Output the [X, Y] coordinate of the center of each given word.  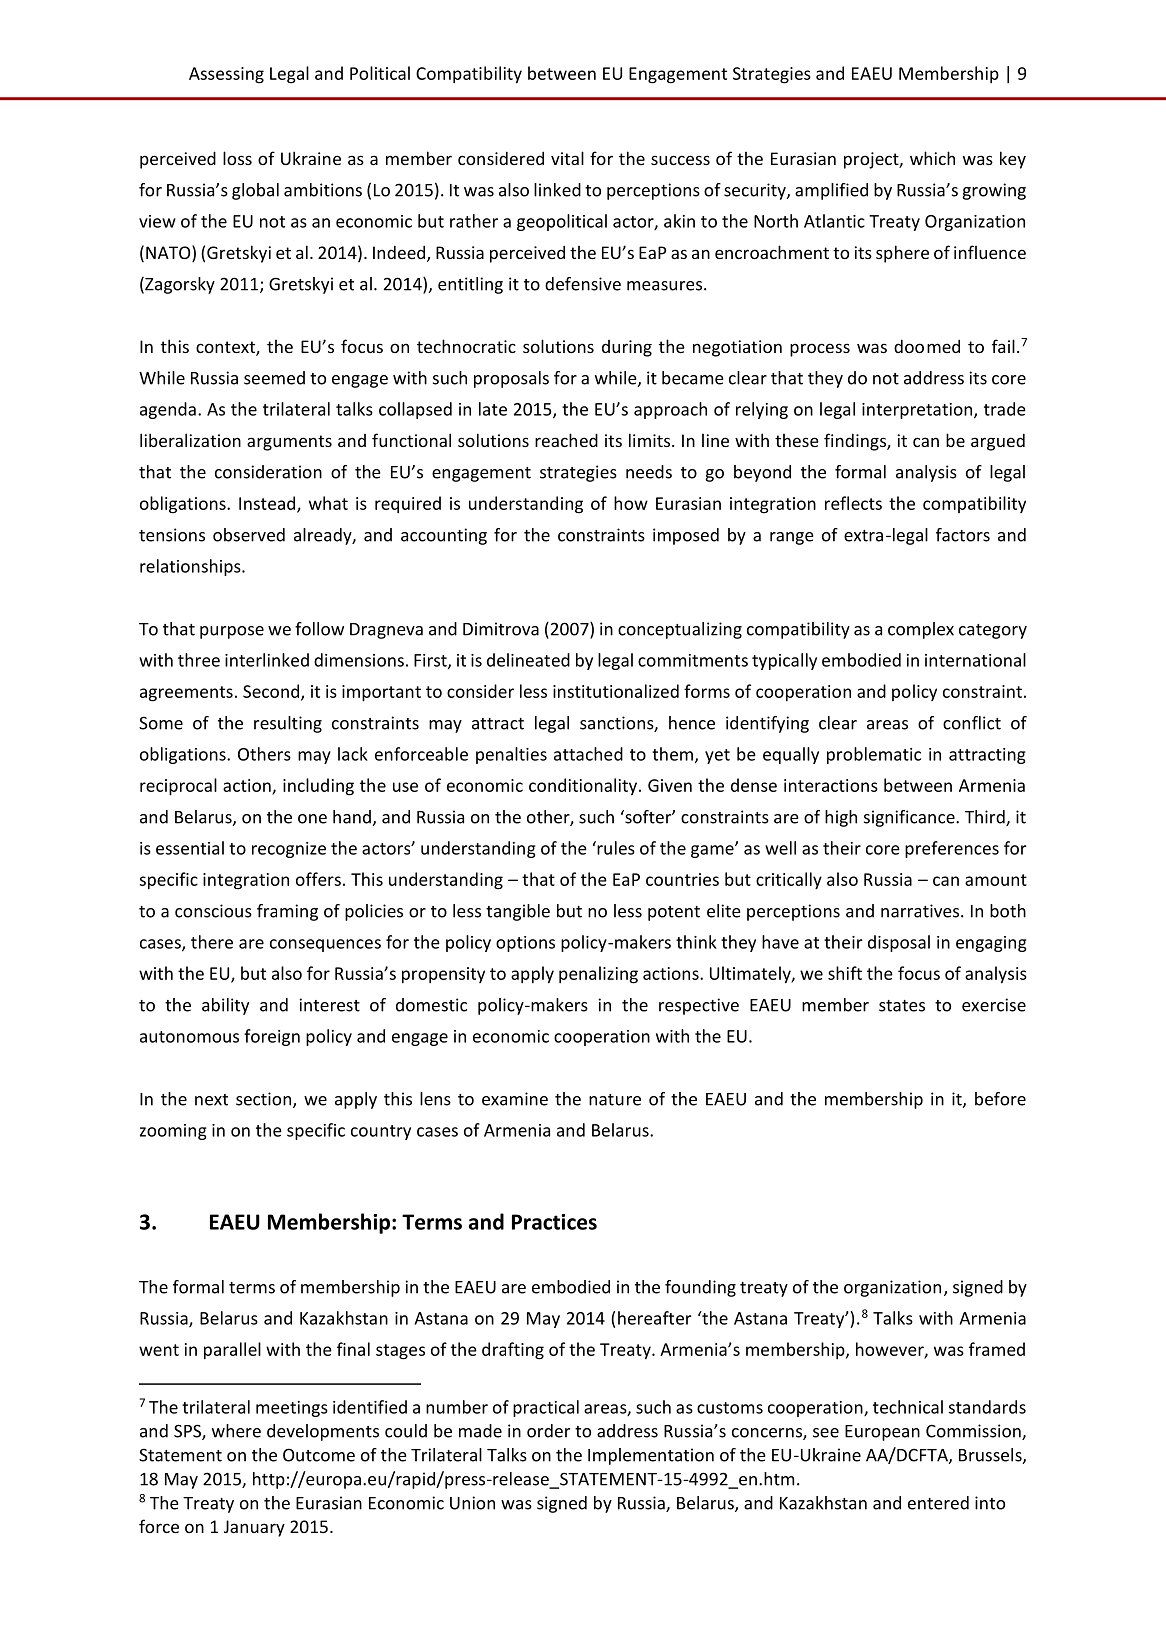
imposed [686, 536]
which [932, 158]
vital [567, 158]
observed [249, 535]
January [254, 1528]
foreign [272, 1037]
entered [938, 1503]
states [902, 1006]
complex [921, 630]
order [548, 1431]
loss [237, 158]
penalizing [598, 975]
